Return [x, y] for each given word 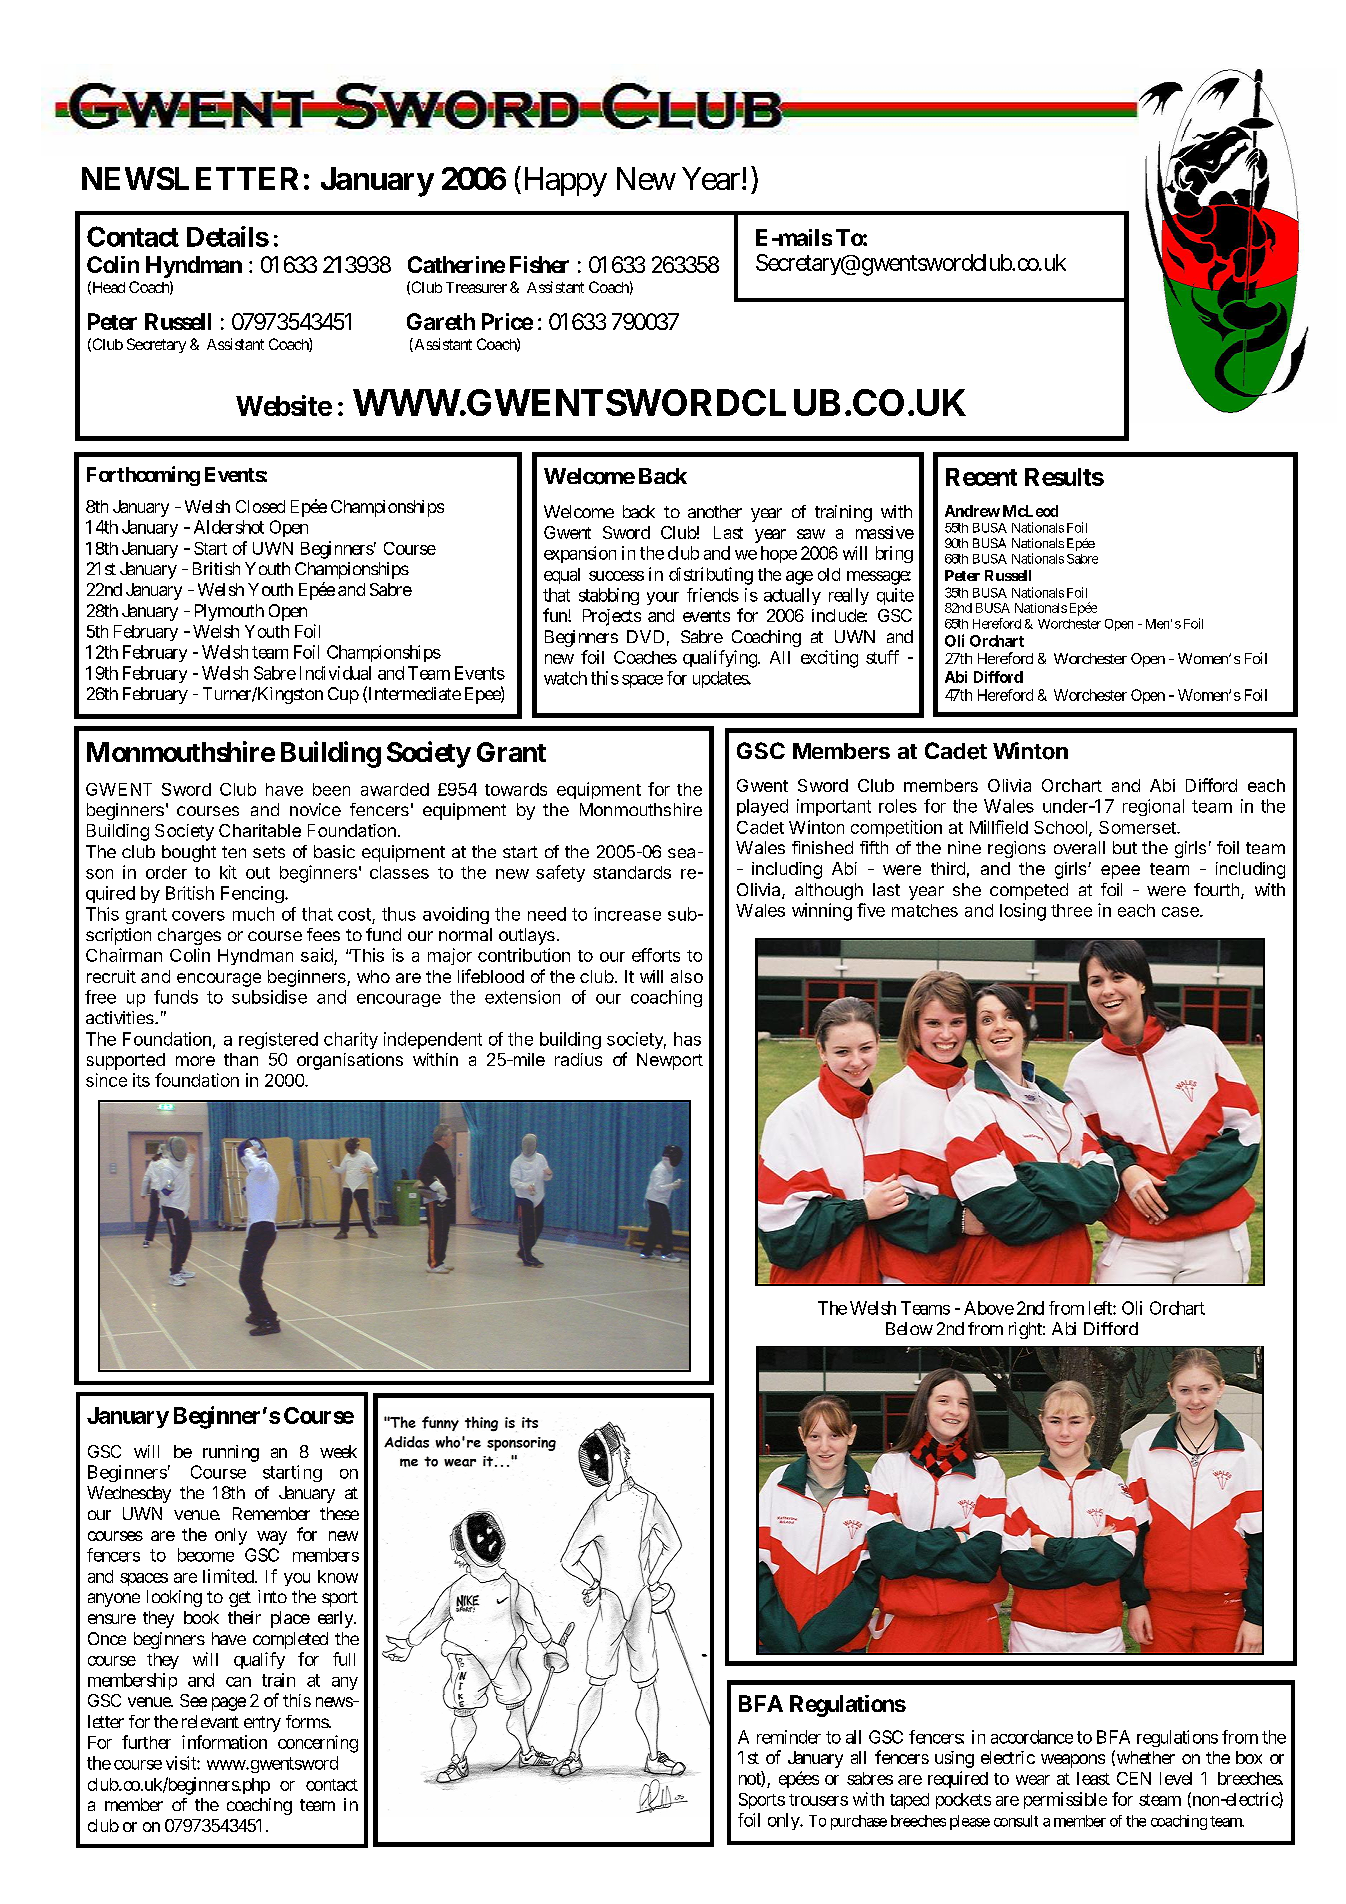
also [687, 976]
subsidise [269, 997]
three [1071, 910]
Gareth [441, 321]
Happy [563, 182]
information [224, 1742]
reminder [789, 1737]
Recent [981, 477]
